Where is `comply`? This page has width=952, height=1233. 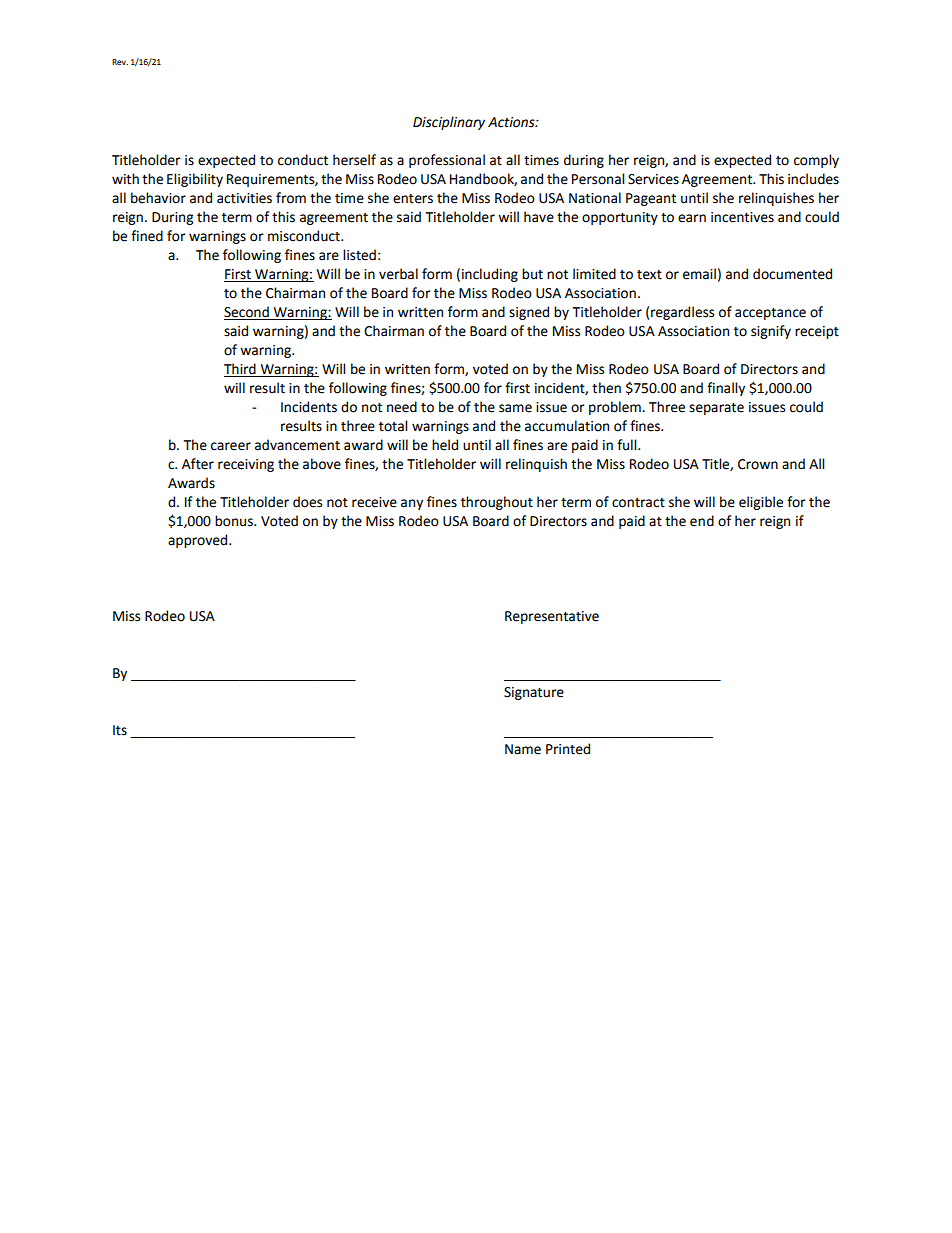
comply is located at coordinates (816, 161).
